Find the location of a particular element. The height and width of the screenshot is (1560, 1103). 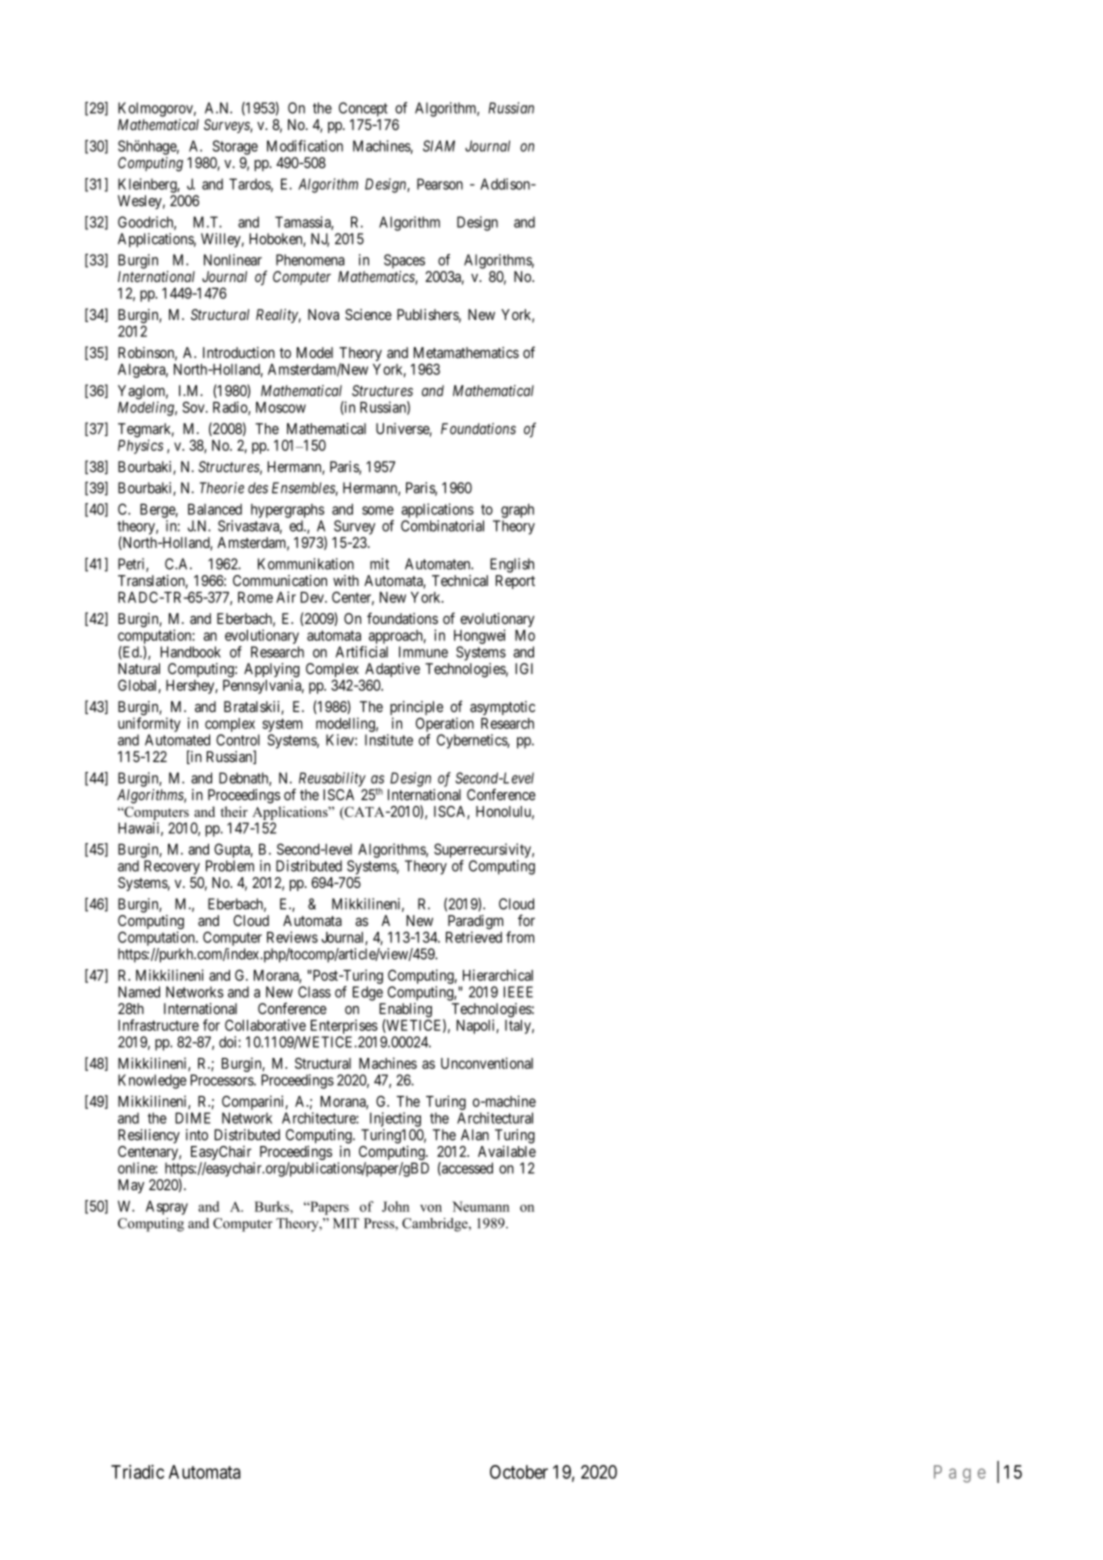

Handbook is located at coordinates (190, 652).
